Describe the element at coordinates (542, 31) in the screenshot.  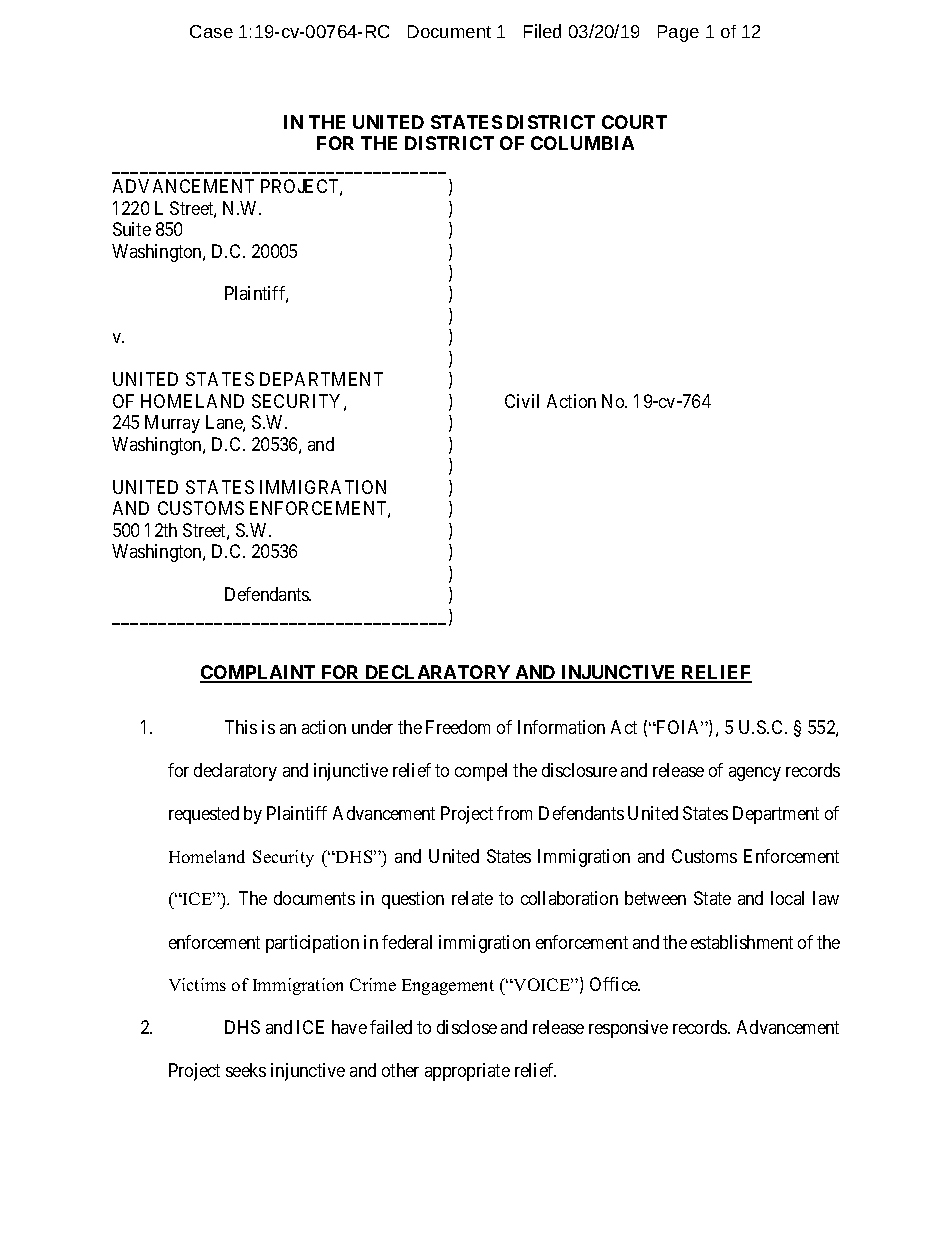
I see `Filed` at that location.
